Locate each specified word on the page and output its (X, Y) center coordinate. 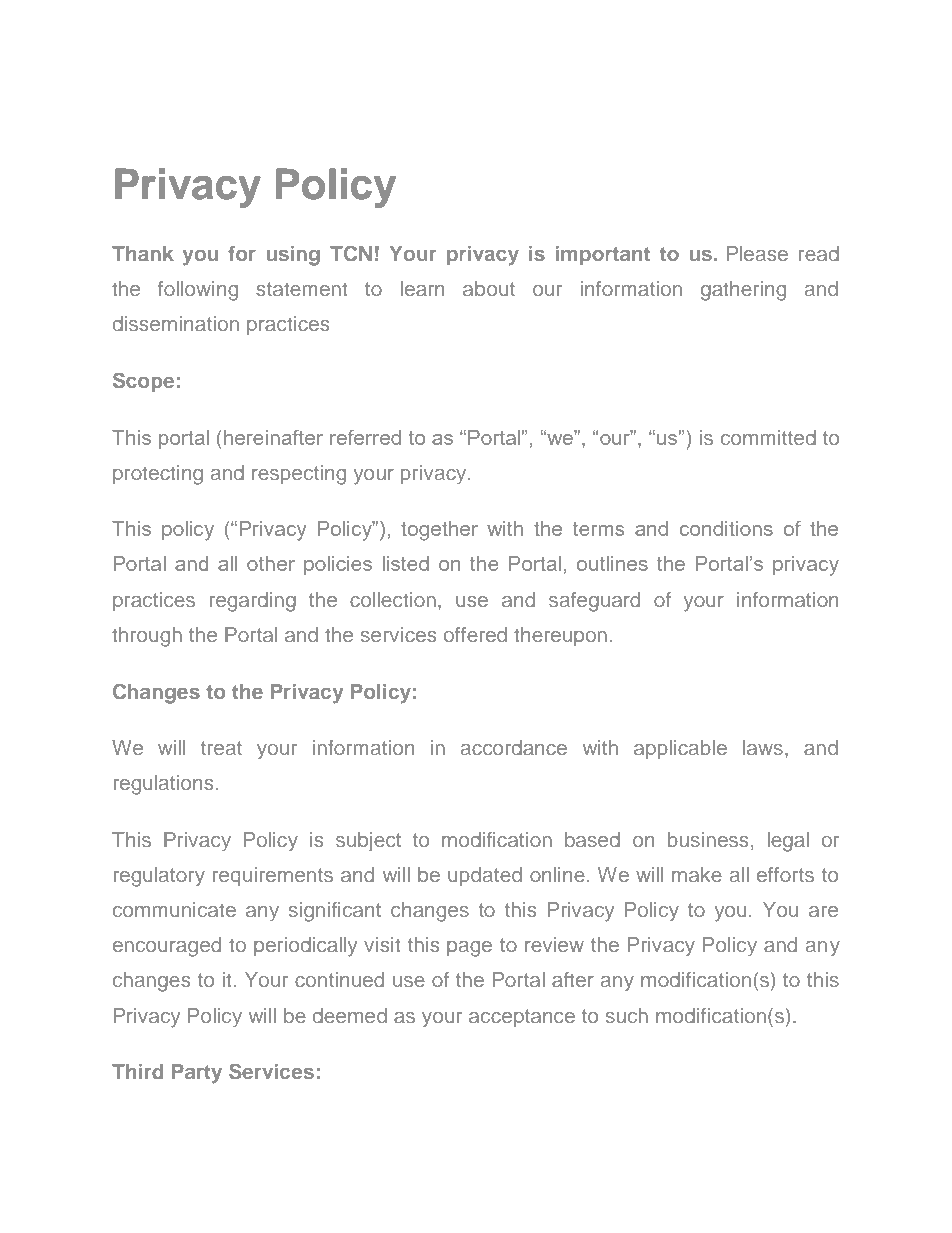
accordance (514, 747)
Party (197, 1074)
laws (763, 747)
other (271, 563)
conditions (726, 528)
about (489, 288)
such (627, 1015)
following (198, 291)
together (439, 531)
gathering (743, 291)
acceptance (522, 1018)
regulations (163, 785)
